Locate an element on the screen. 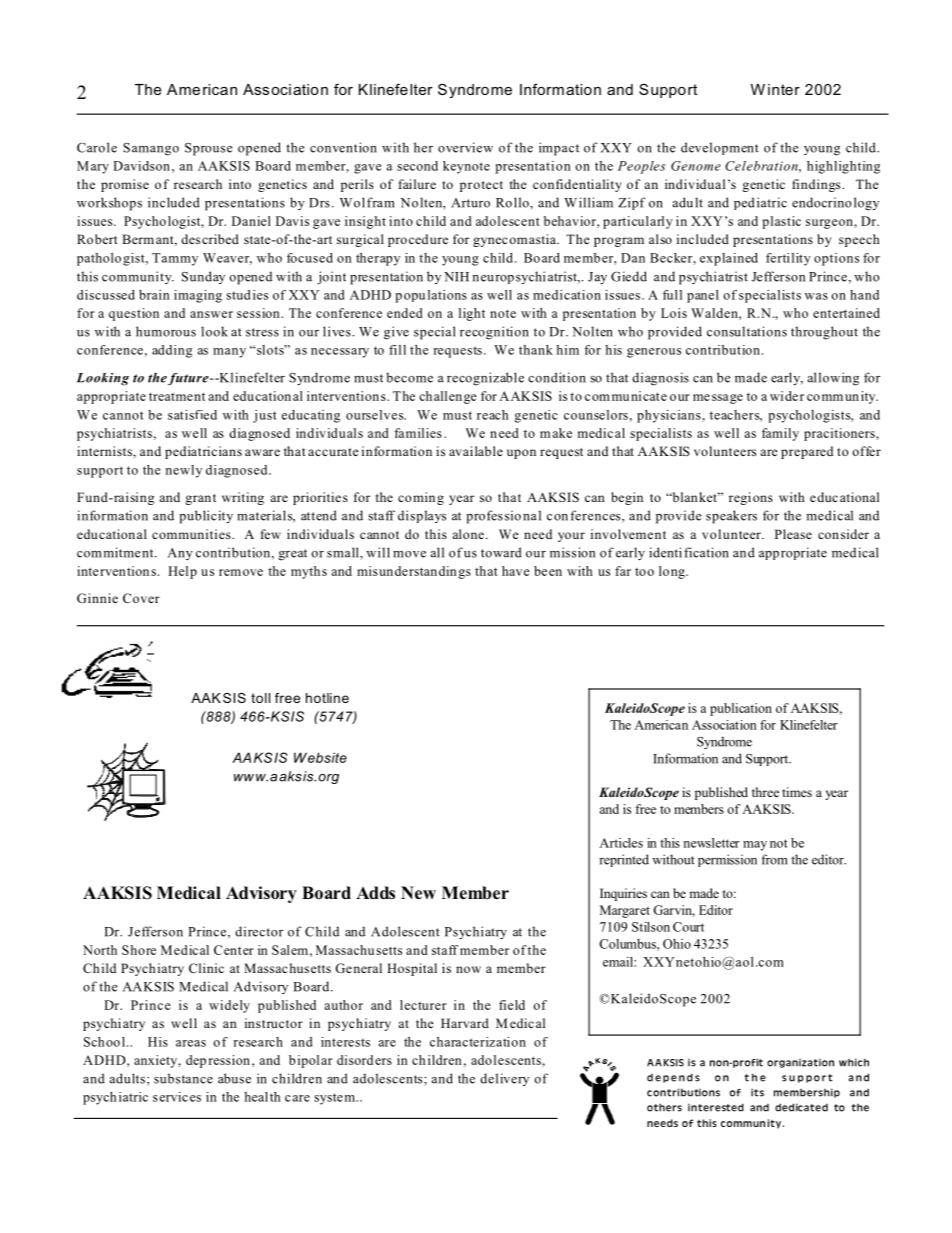  three is located at coordinates (765, 792).
